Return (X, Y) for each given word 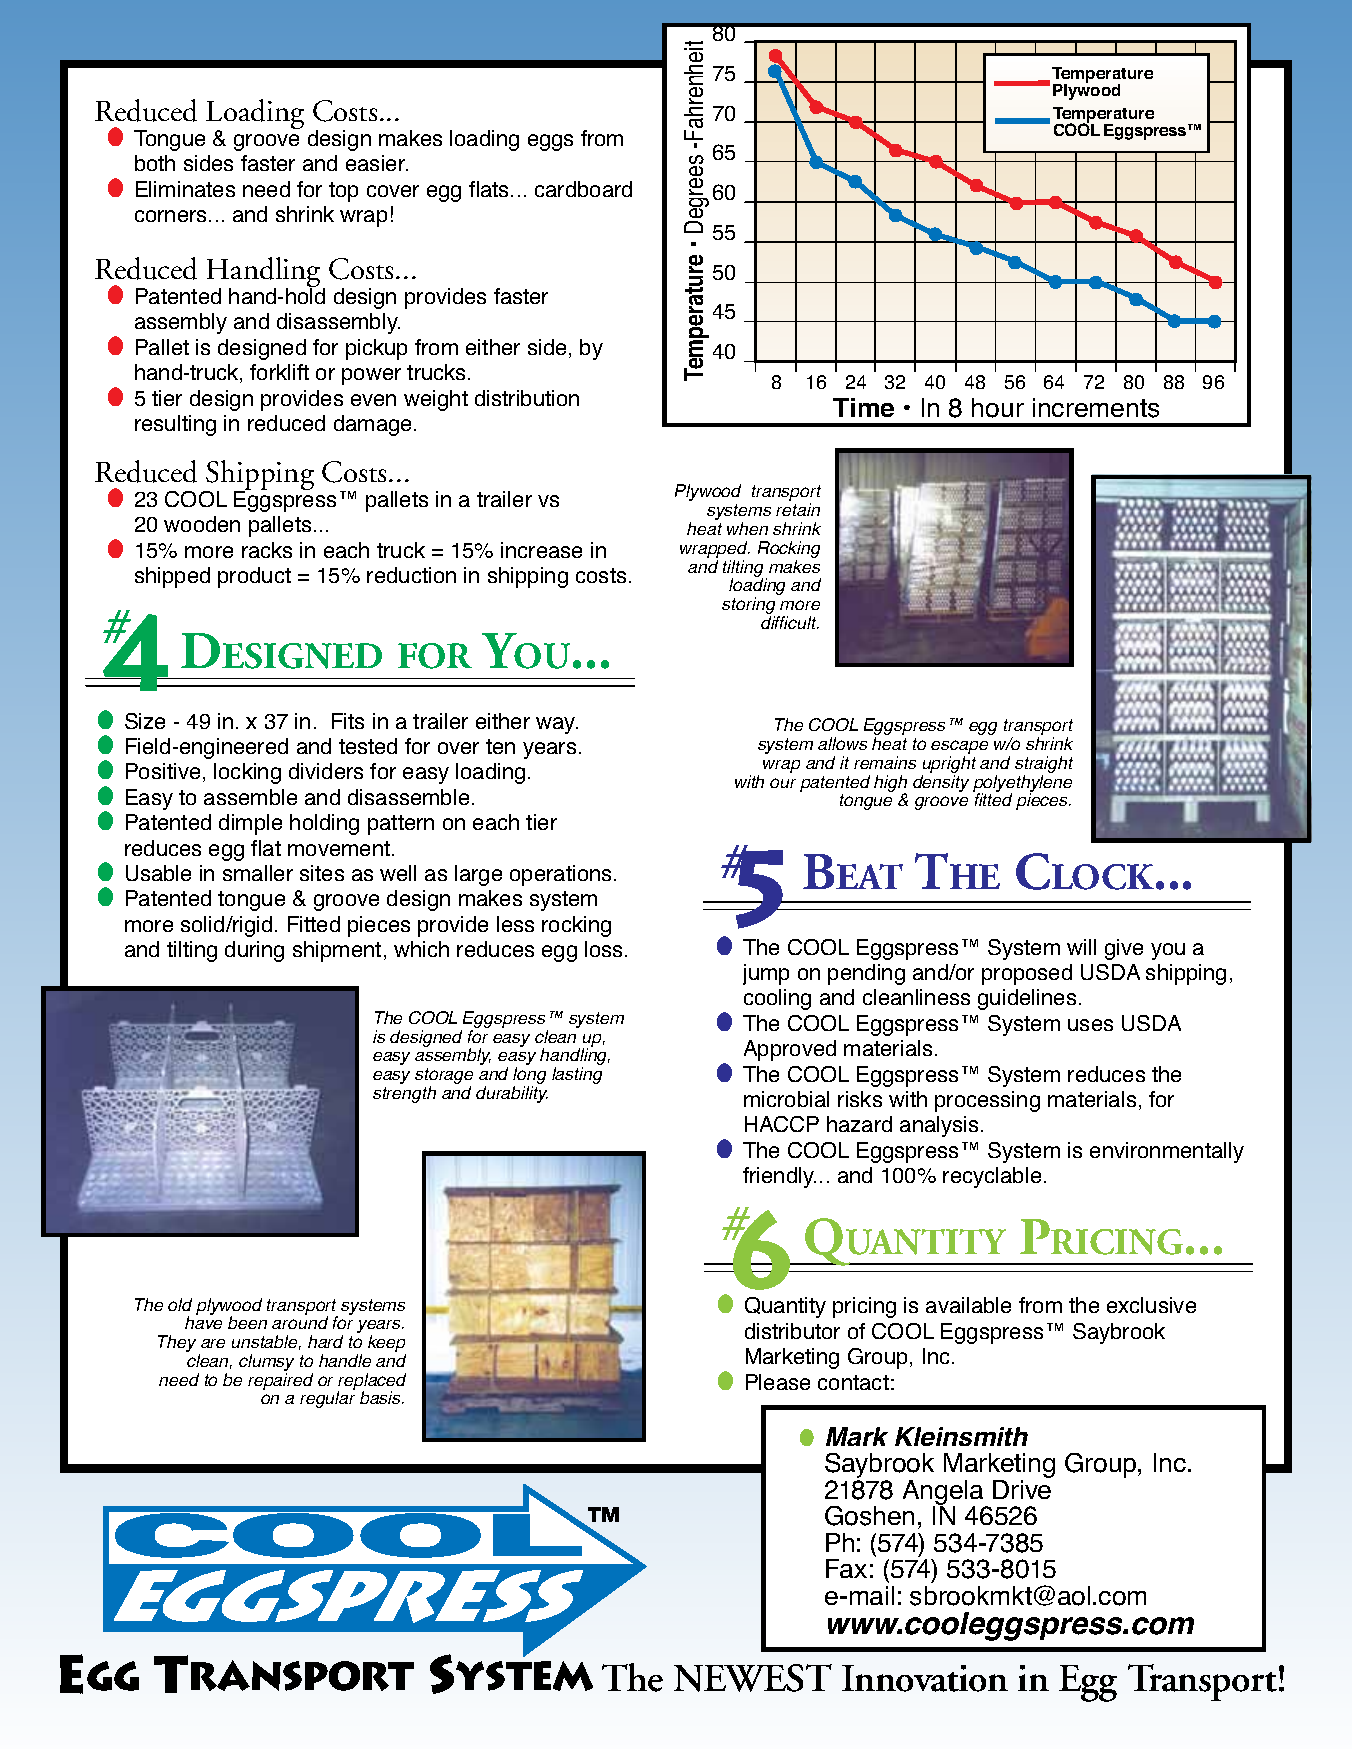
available (968, 1305)
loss (605, 949)
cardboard (583, 189)
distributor (792, 1331)
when (747, 528)
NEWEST (753, 1678)
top (343, 192)
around (300, 1321)
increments (1096, 408)
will (1081, 947)
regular (327, 1399)
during (254, 951)
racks (267, 550)
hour (998, 408)
